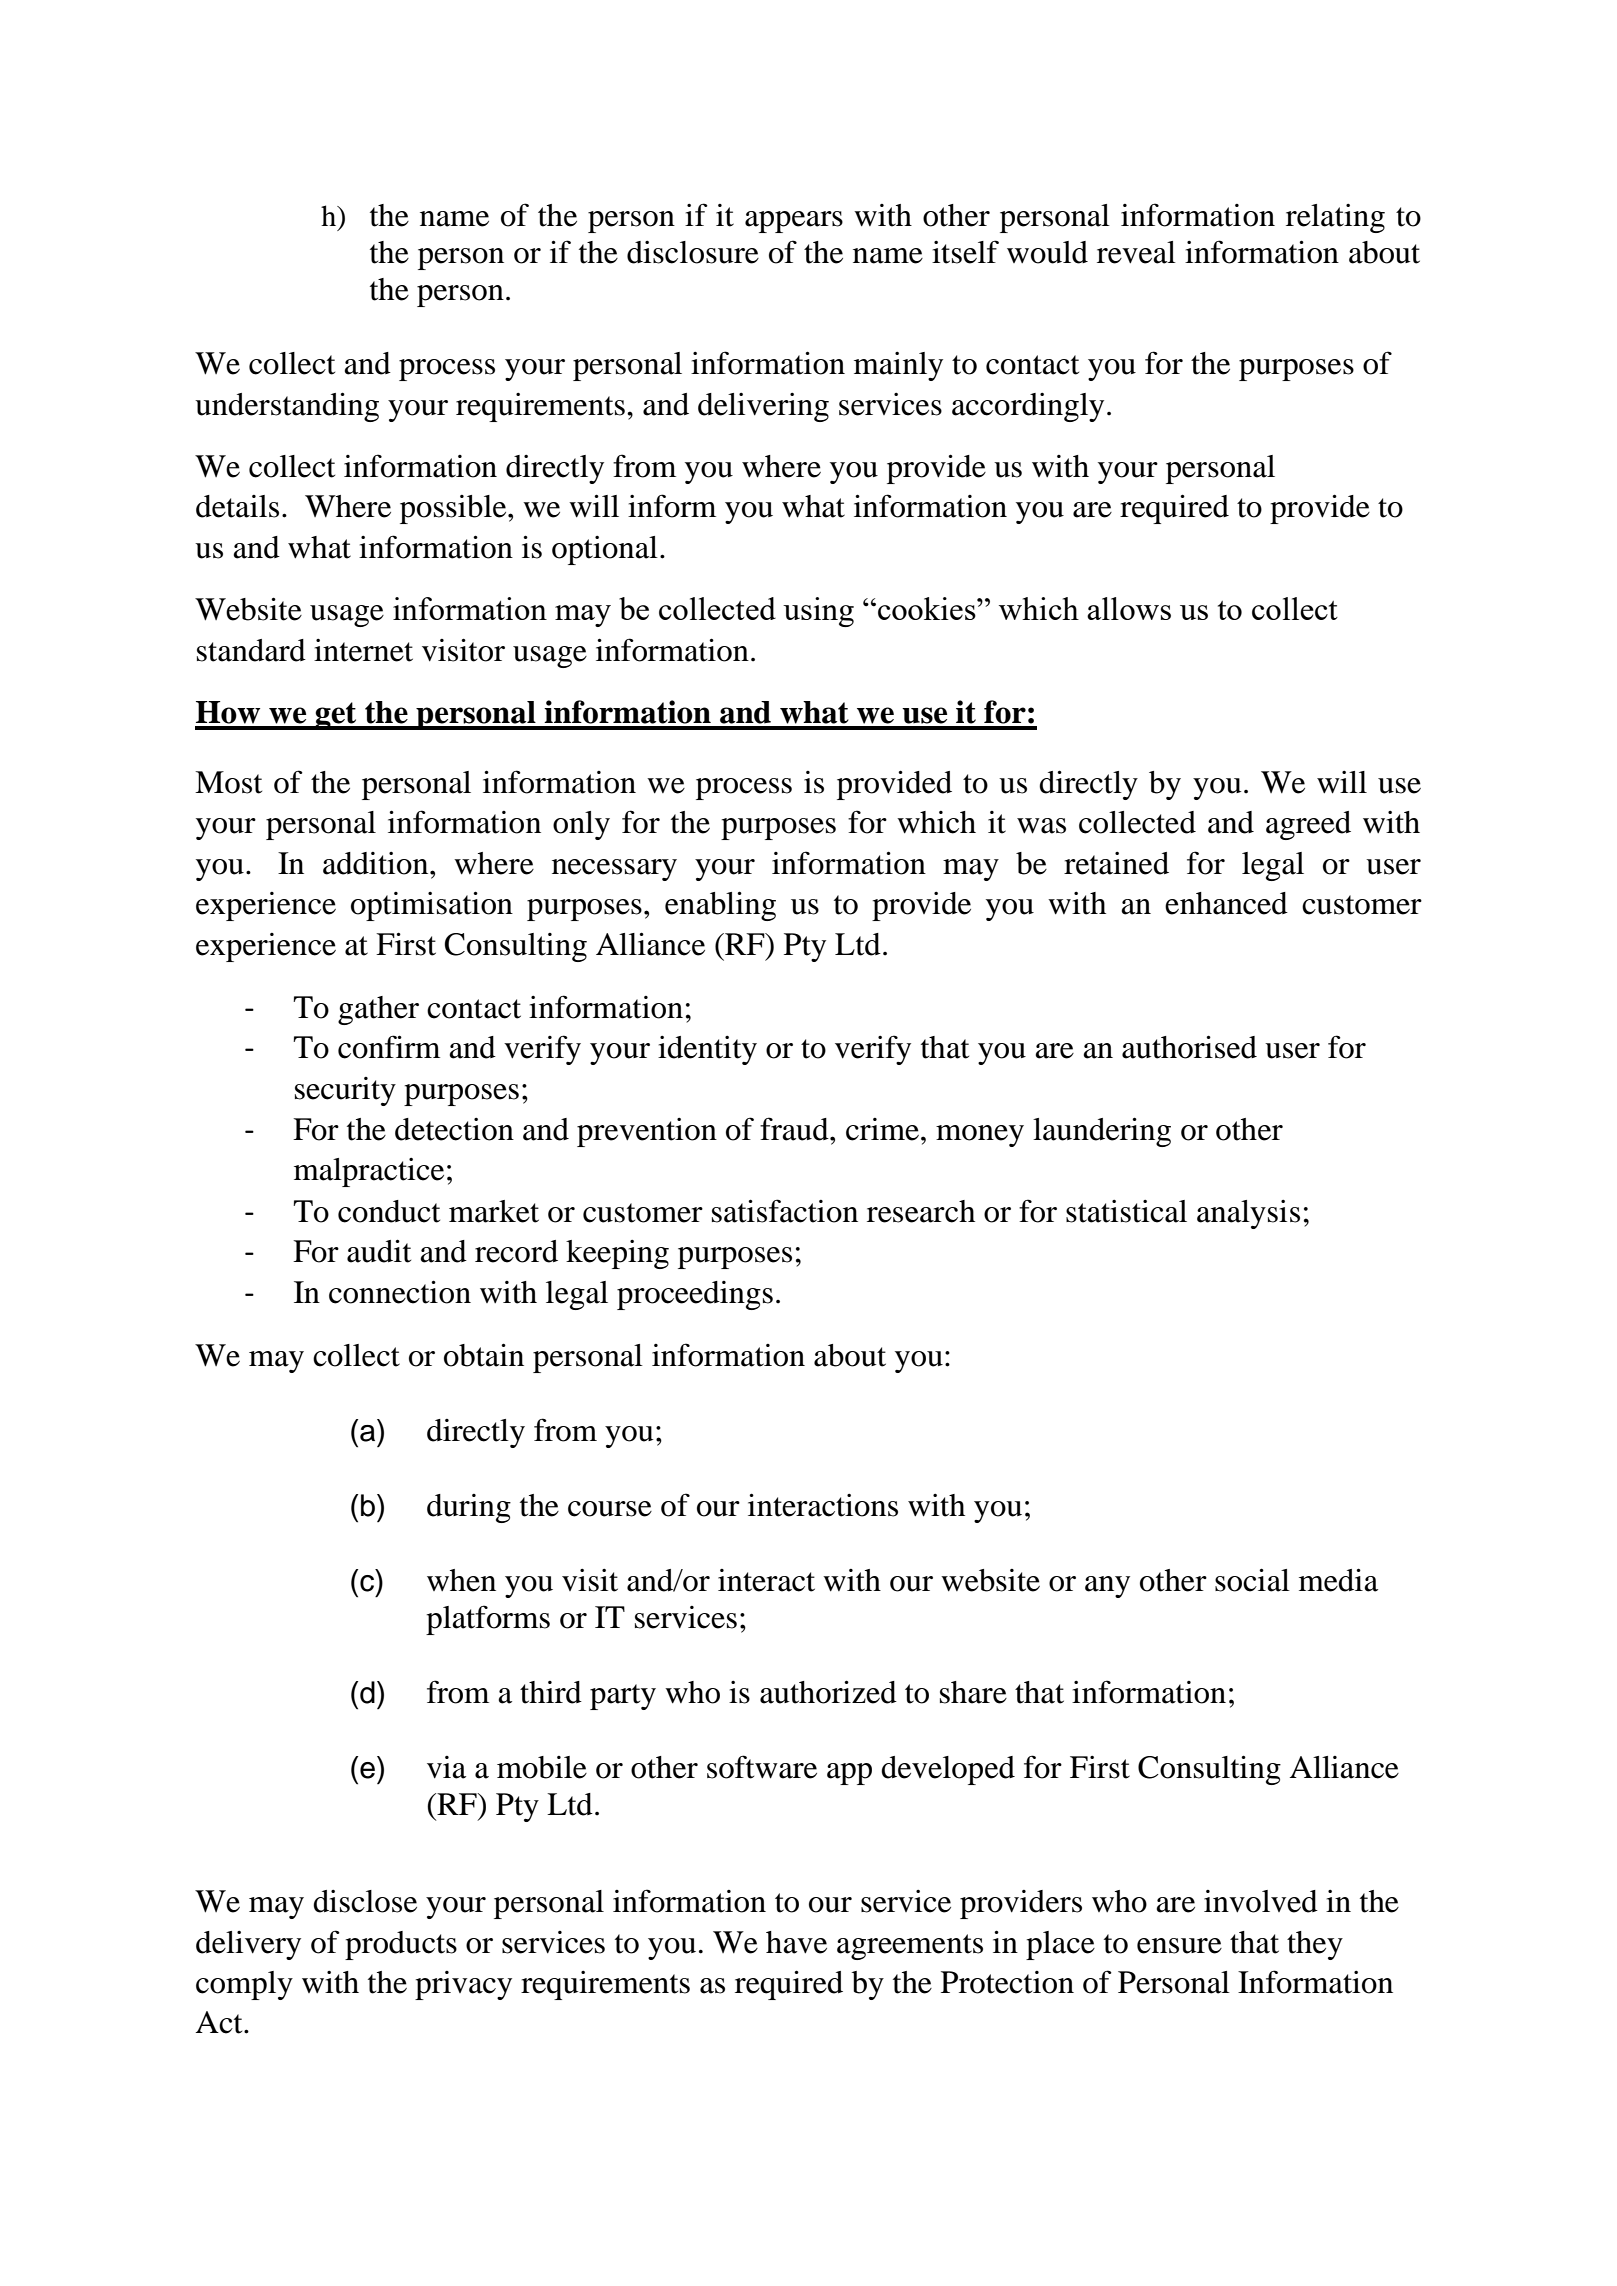 The height and width of the screenshot is (2286, 1617). Describe the element at coordinates (796, 1942) in the screenshot. I see `have` at that location.
